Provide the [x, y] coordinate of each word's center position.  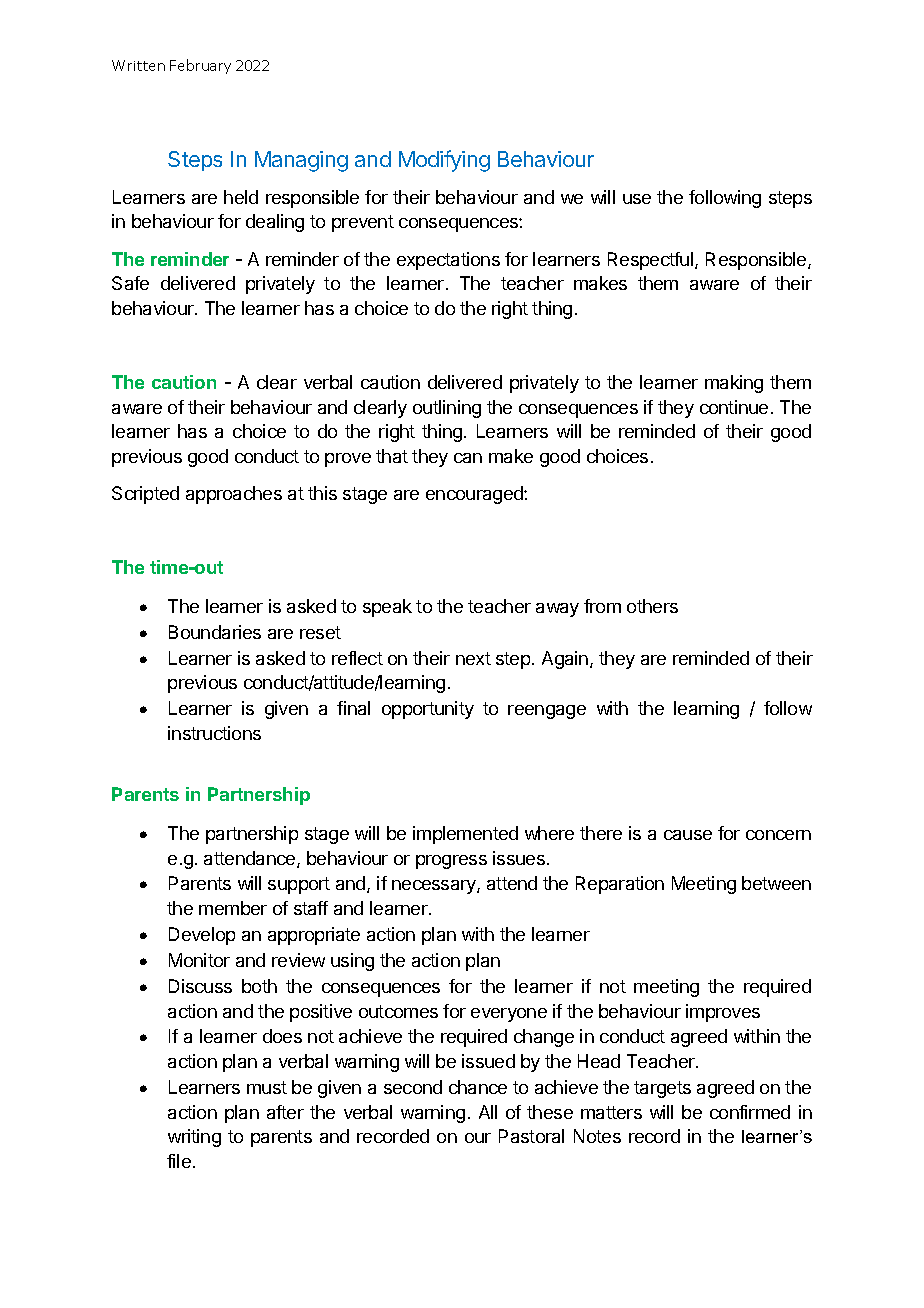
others [652, 606]
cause [688, 835]
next [473, 658]
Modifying [444, 161]
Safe [130, 283]
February [200, 66]
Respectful [650, 261]
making [734, 384]
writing [194, 1138]
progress [451, 862]
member [233, 908]
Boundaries [215, 632]
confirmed [750, 1112]
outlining [447, 409]
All [488, 1112]
